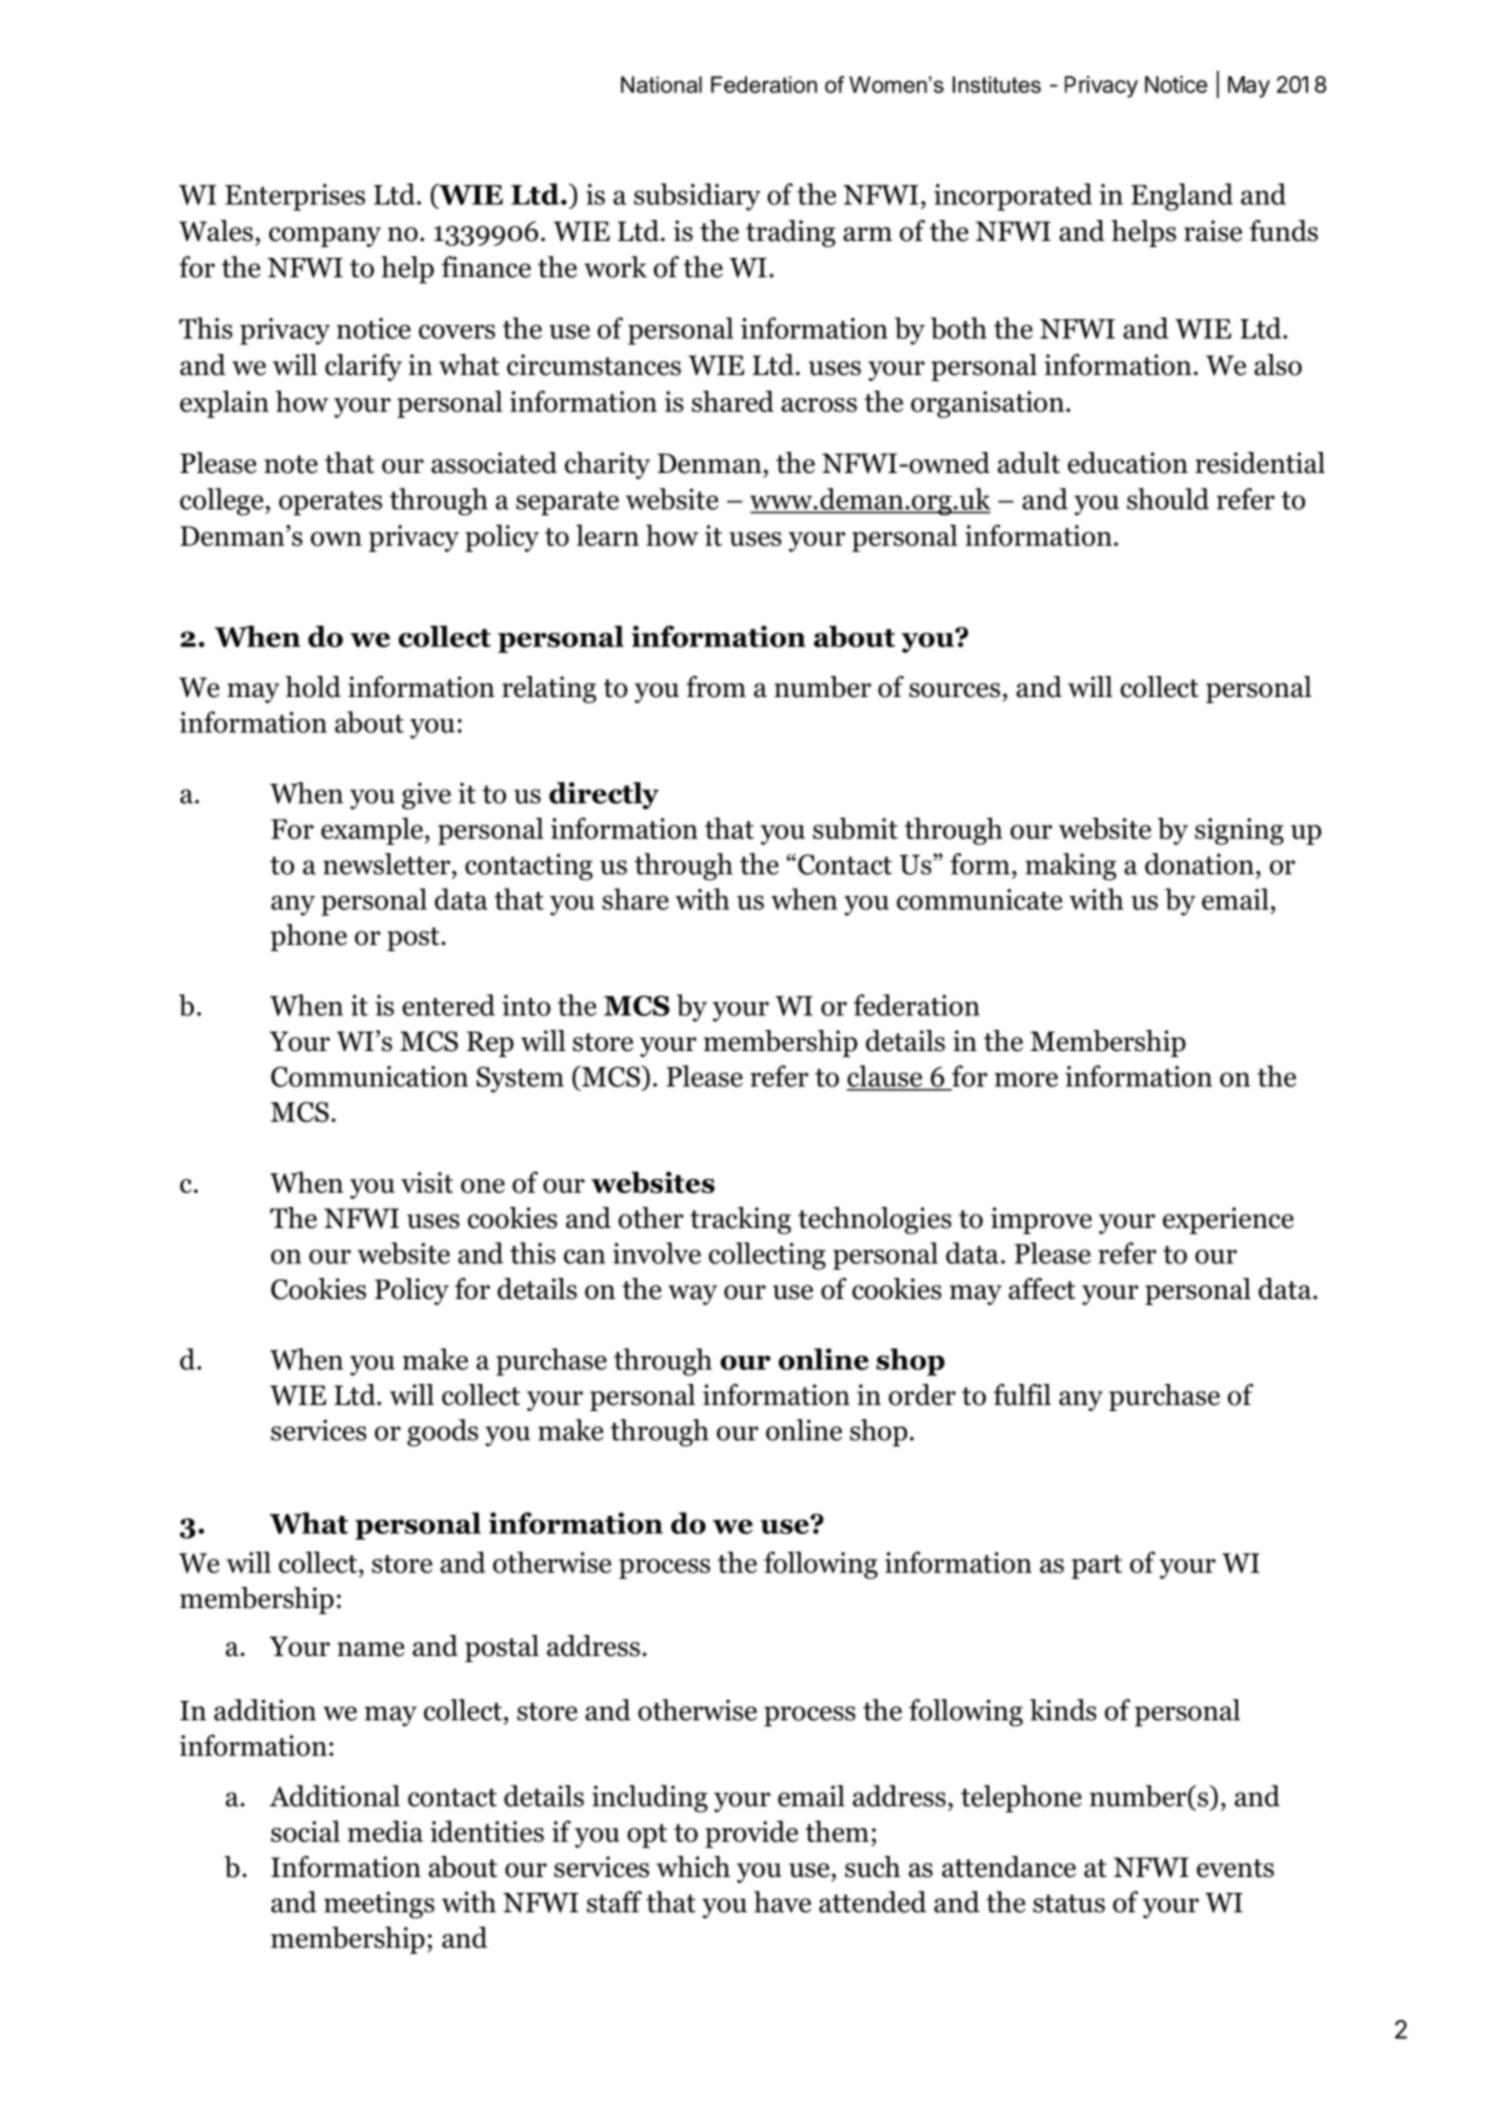  What do you see at coordinates (295, 197) in the screenshot?
I see `Enterprises` at bounding box center [295, 197].
